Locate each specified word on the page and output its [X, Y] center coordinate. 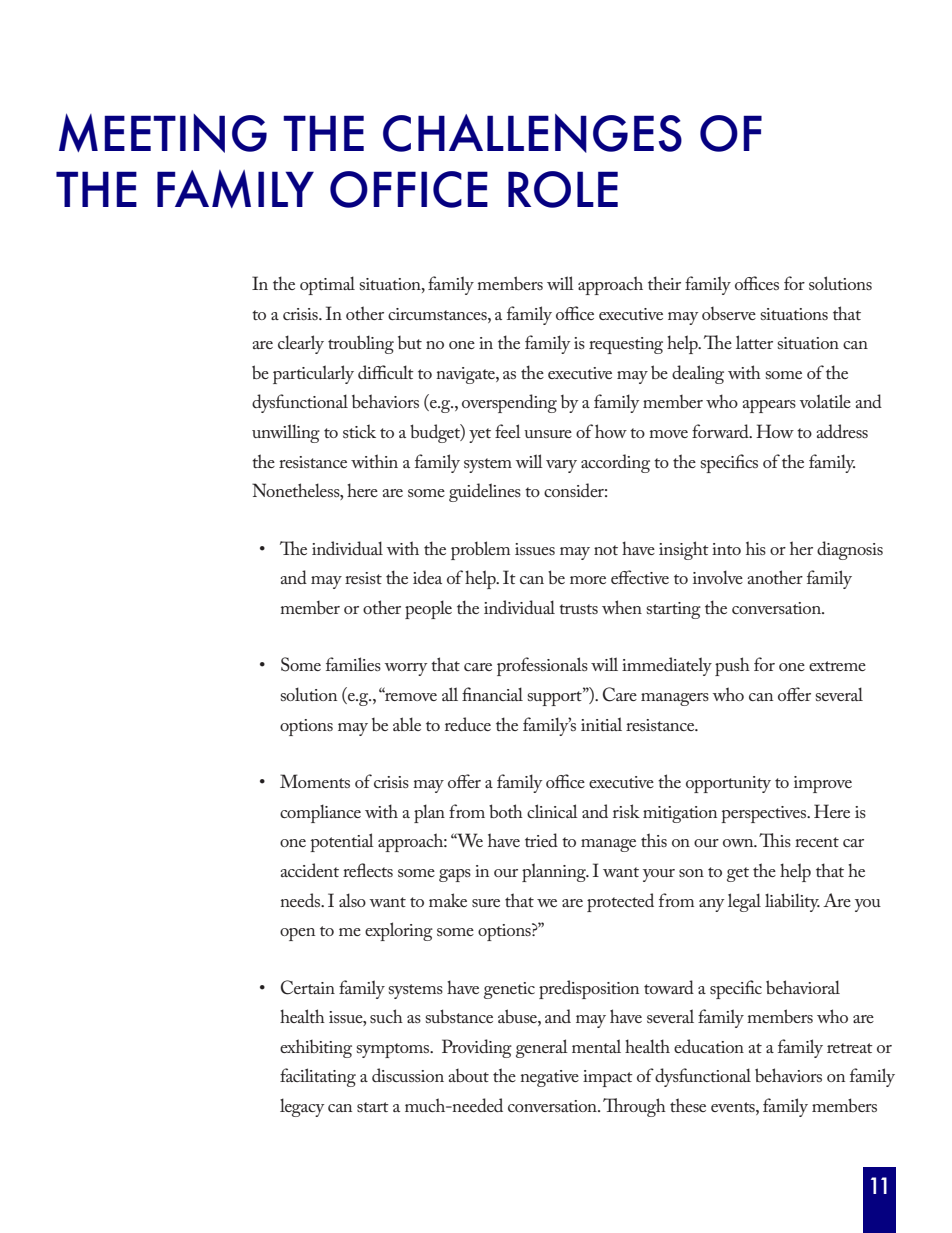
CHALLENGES [532, 133]
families [353, 664]
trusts [578, 609]
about [468, 1075]
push [732, 666]
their [664, 283]
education [709, 1046]
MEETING [163, 133]
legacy [302, 1107]
